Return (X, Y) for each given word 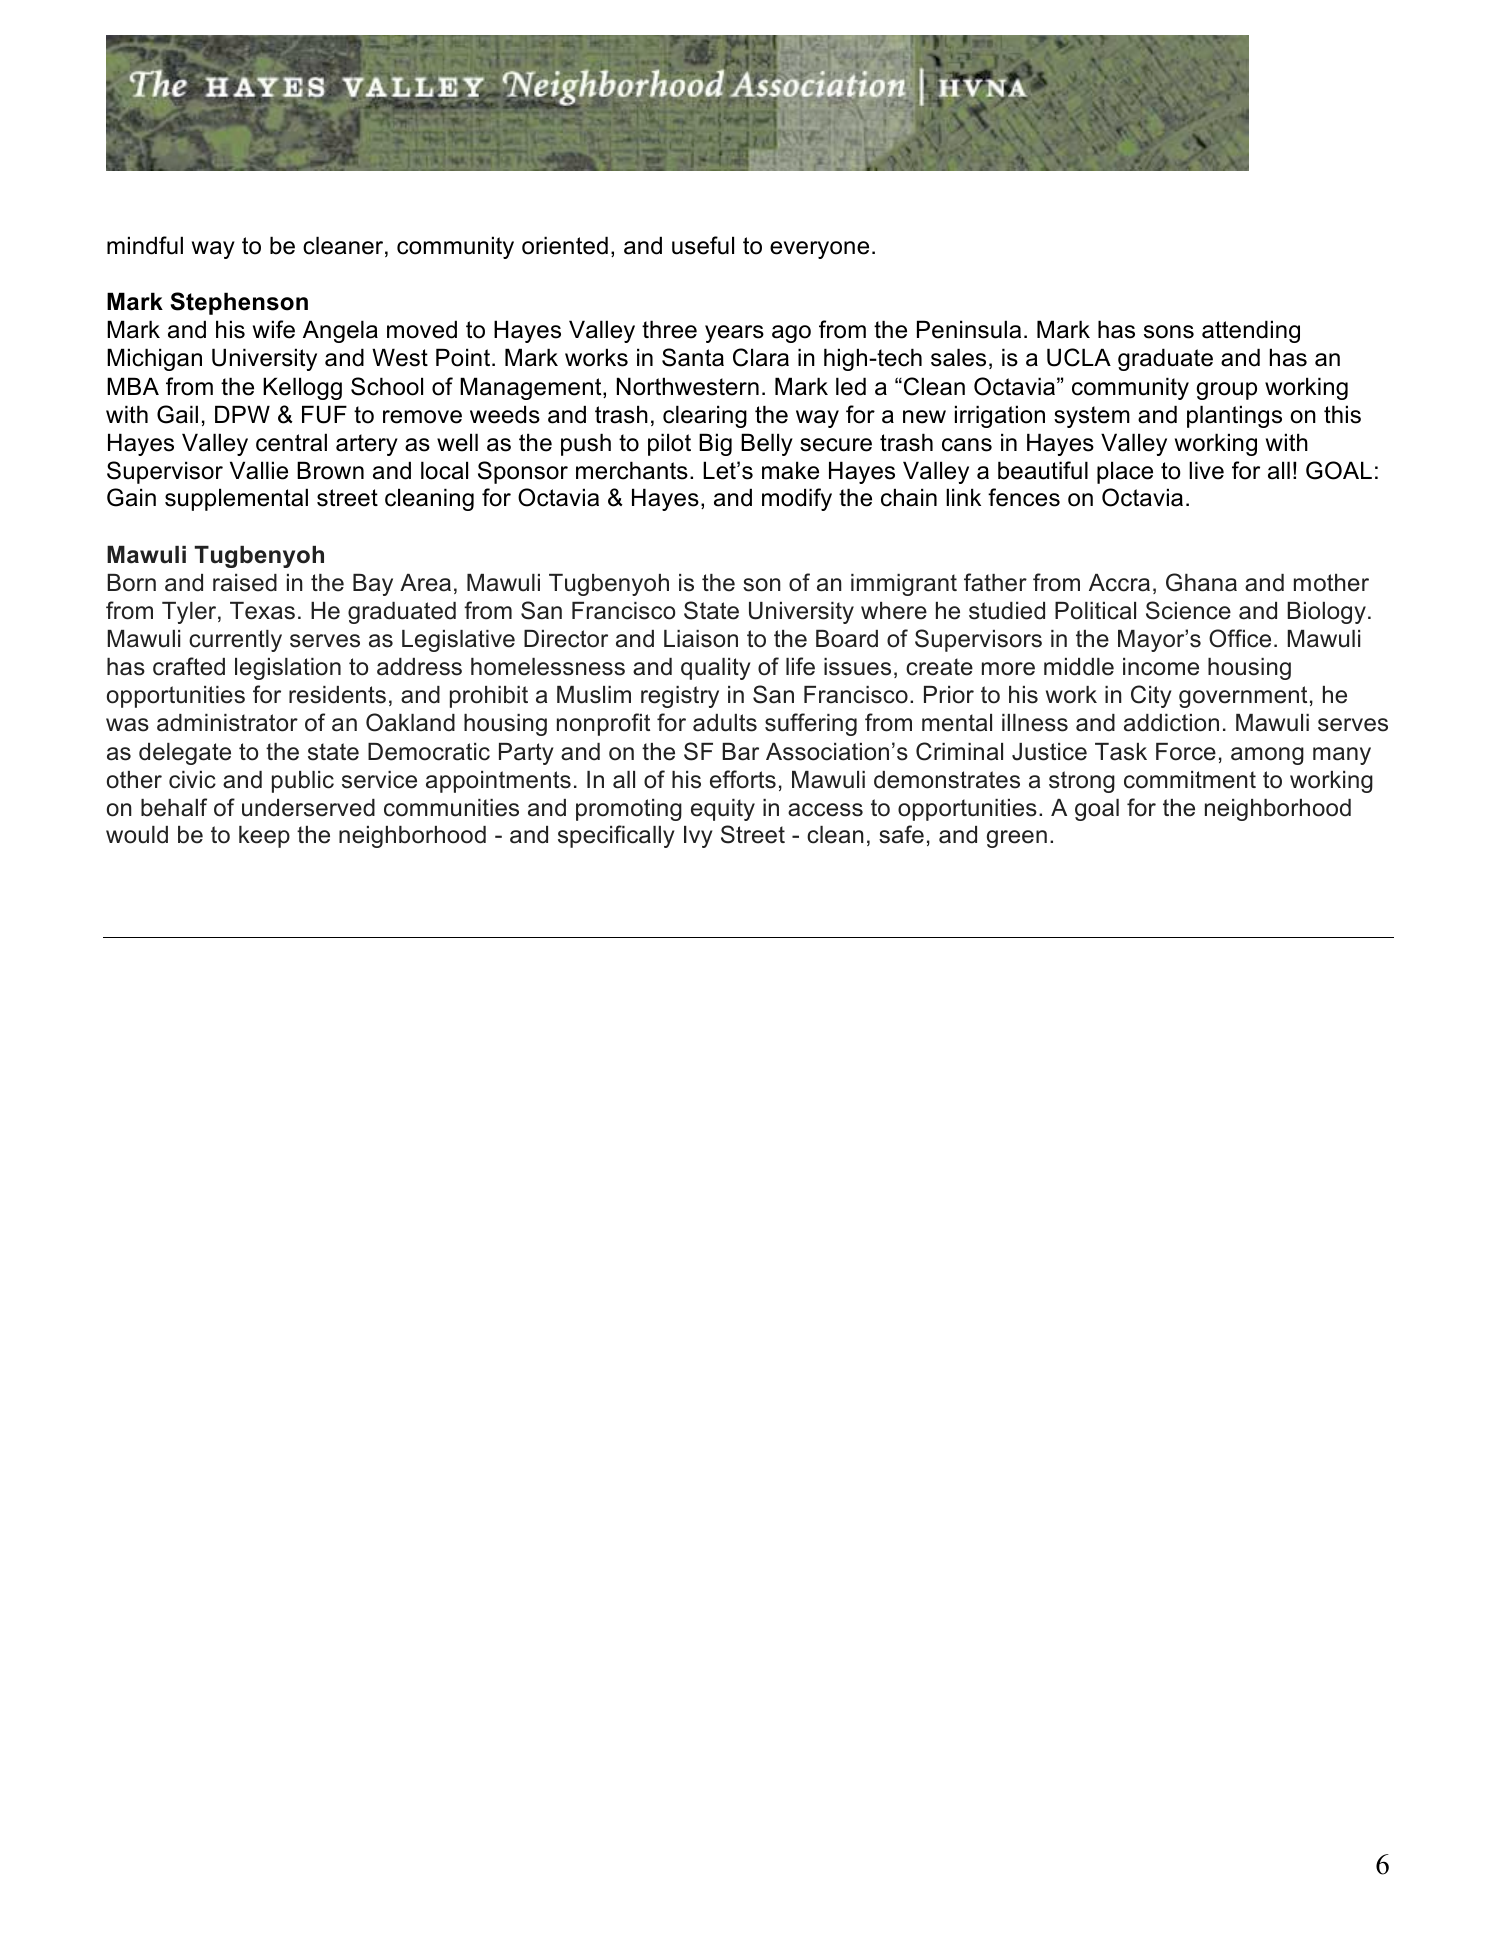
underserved (308, 808)
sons (1169, 332)
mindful (145, 245)
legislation (288, 669)
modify (797, 499)
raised (245, 583)
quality (716, 669)
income (1161, 667)
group (1226, 391)
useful (703, 245)
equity (723, 810)
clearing (705, 416)
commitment (1190, 780)
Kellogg (302, 388)
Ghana (1201, 582)
